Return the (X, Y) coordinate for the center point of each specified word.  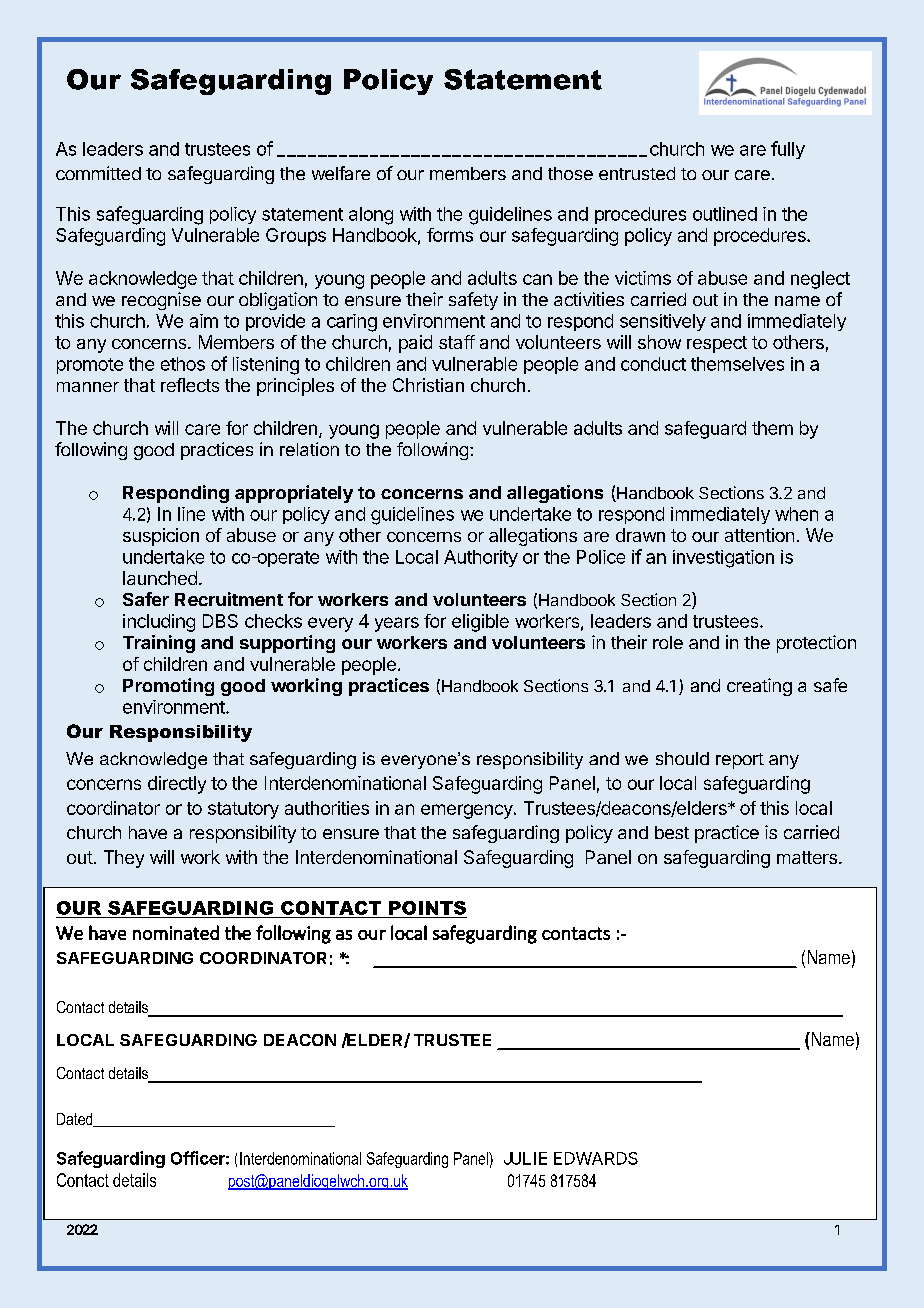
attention (759, 535)
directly (177, 785)
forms (450, 235)
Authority (481, 558)
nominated (176, 932)
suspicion (161, 537)
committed (98, 173)
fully (788, 150)
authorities (327, 808)
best (672, 832)
